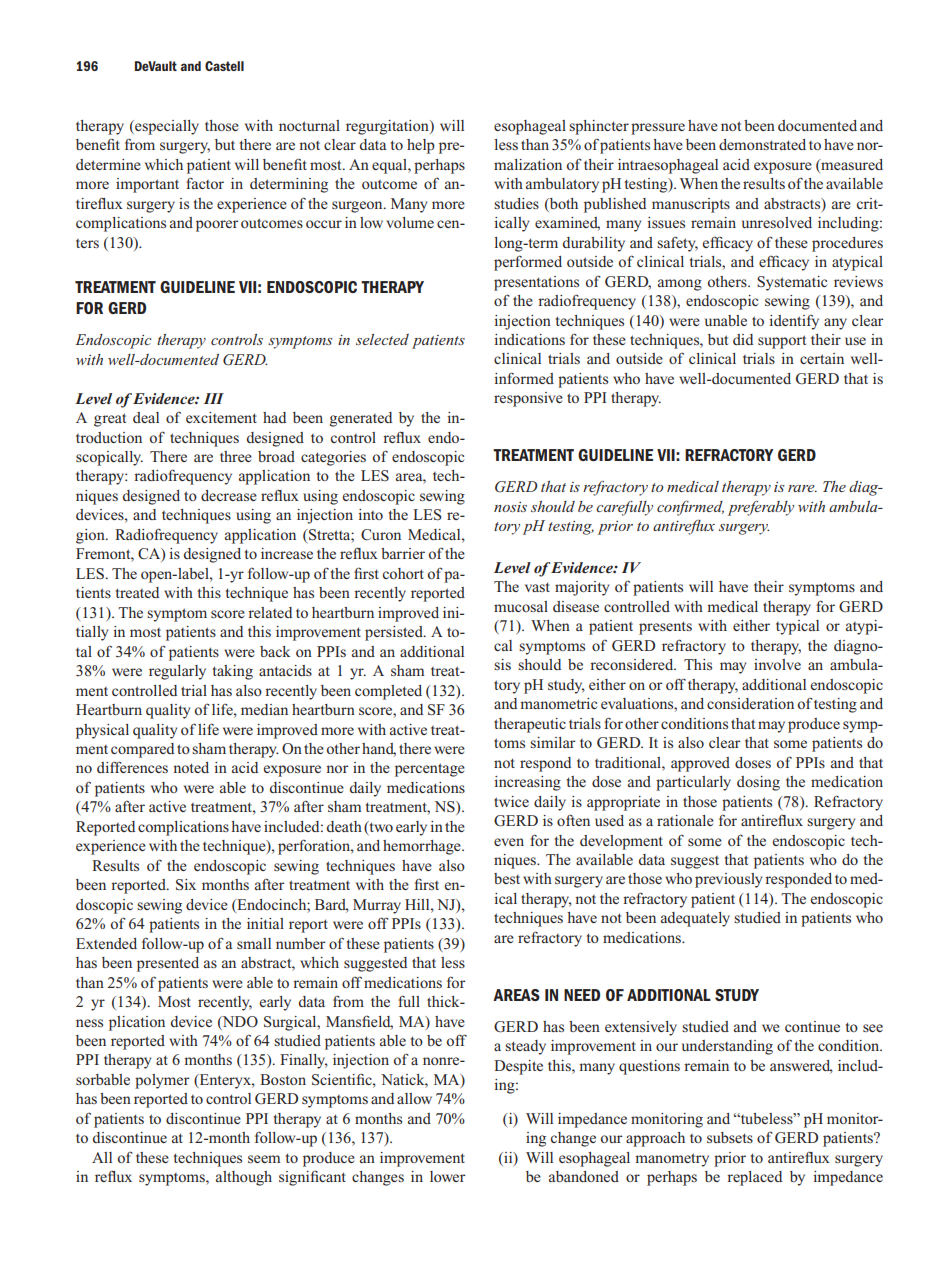 This screenshot has height=1275, width=952. Describe the element at coordinates (421, 146) in the screenshot. I see `help` at that location.
